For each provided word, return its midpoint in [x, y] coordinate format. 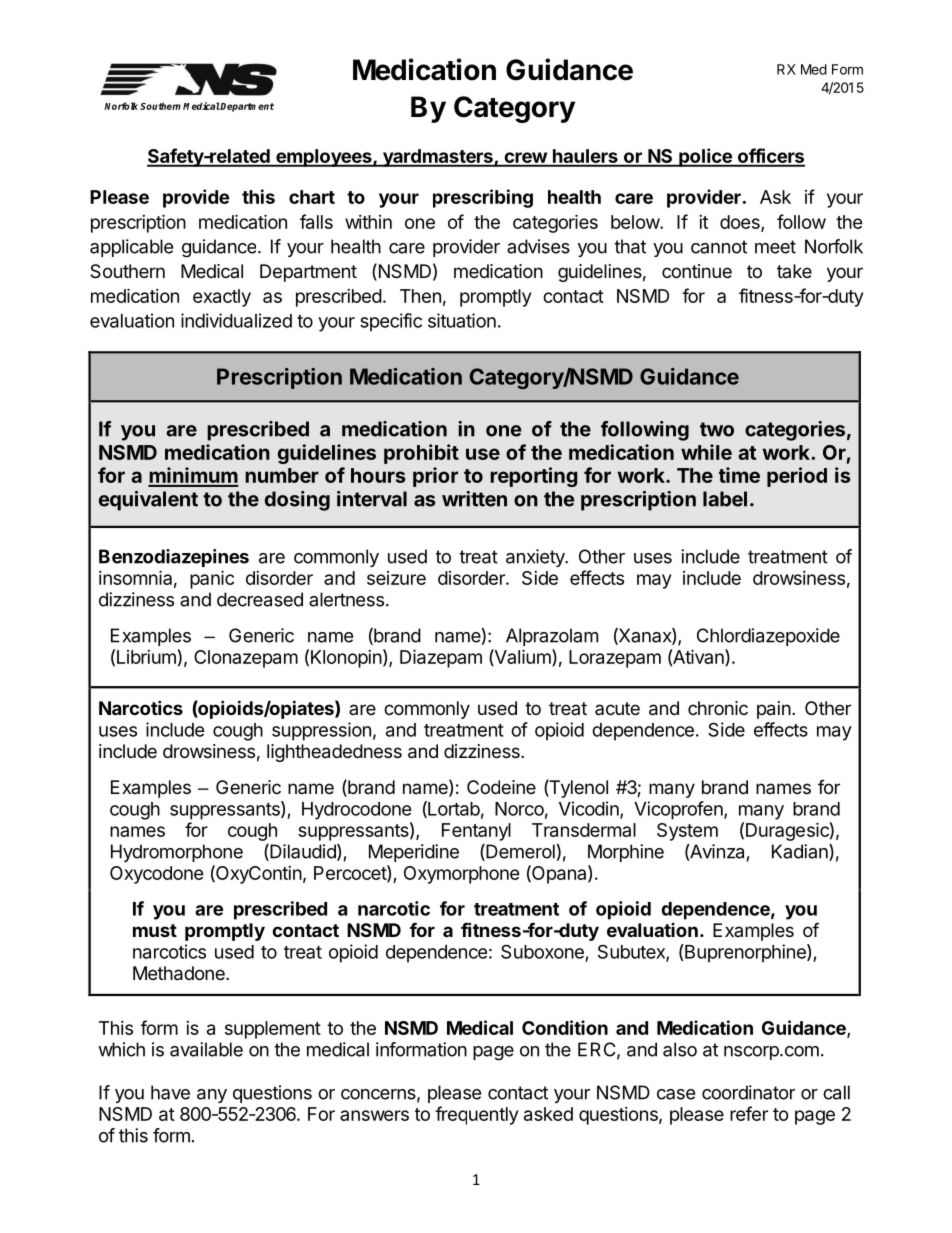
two [717, 429]
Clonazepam [246, 659]
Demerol [519, 852]
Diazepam [441, 658]
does [741, 223]
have [170, 1092]
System [687, 832]
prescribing [483, 198]
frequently [476, 1115]
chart [312, 197]
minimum [193, 476]
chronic [718, 708]
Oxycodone [157, 875]
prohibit [421, 454]
